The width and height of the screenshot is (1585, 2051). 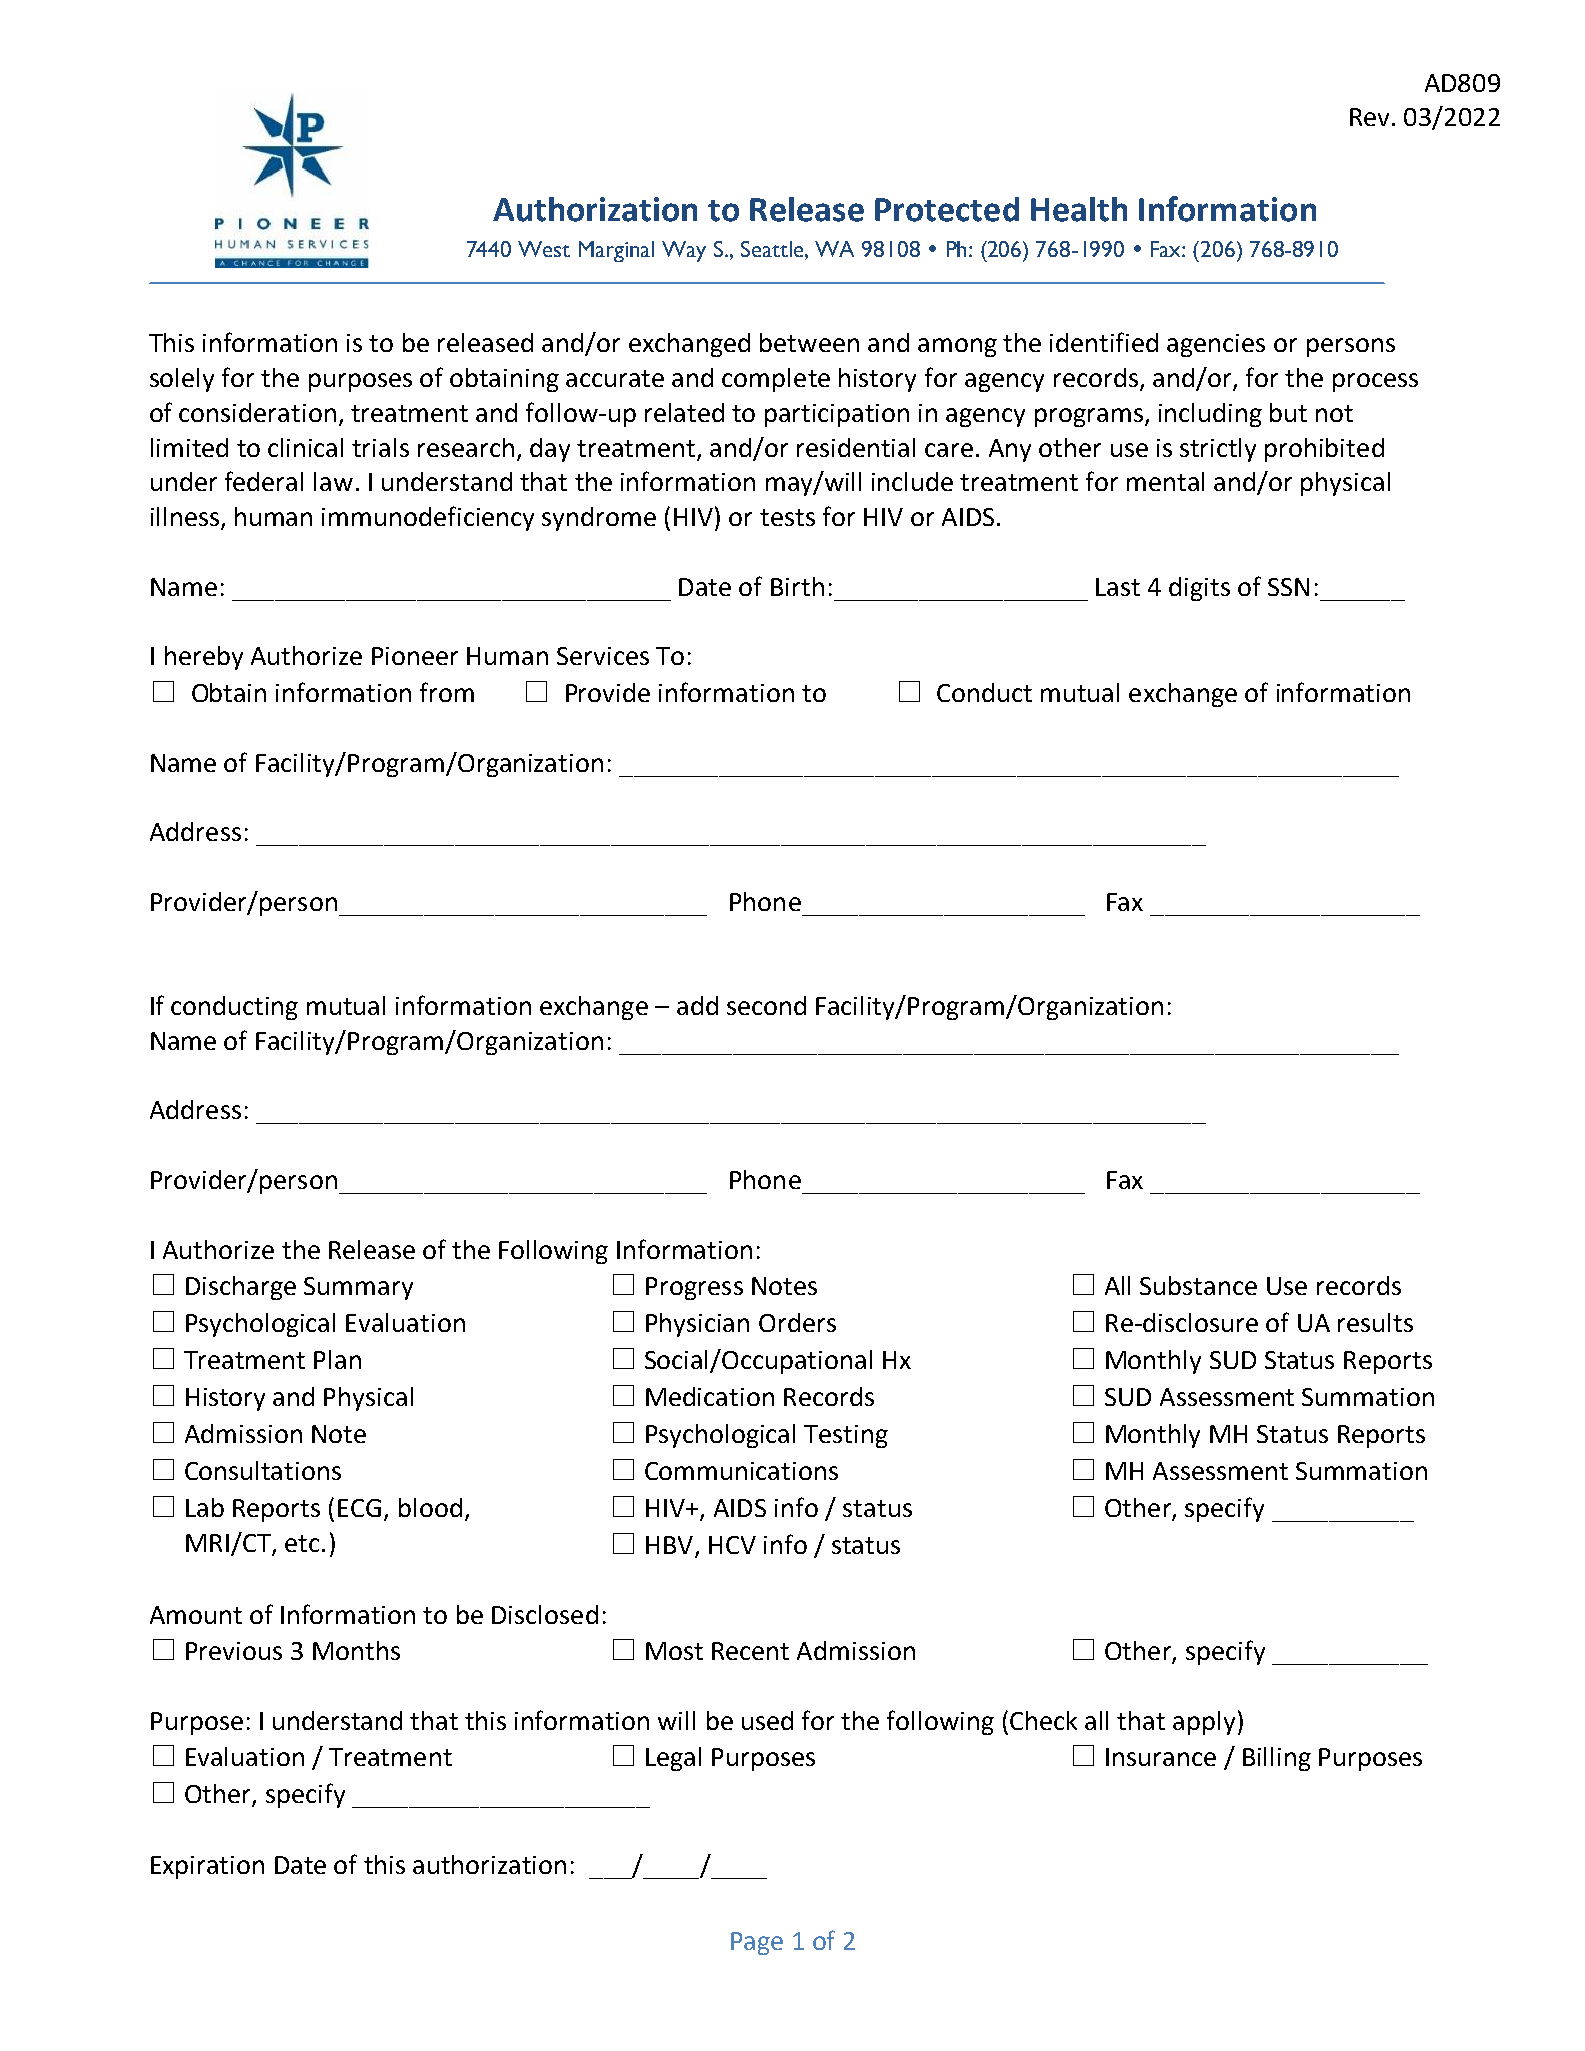 I want to click on Billing, so click(x=1277, y=1759).
